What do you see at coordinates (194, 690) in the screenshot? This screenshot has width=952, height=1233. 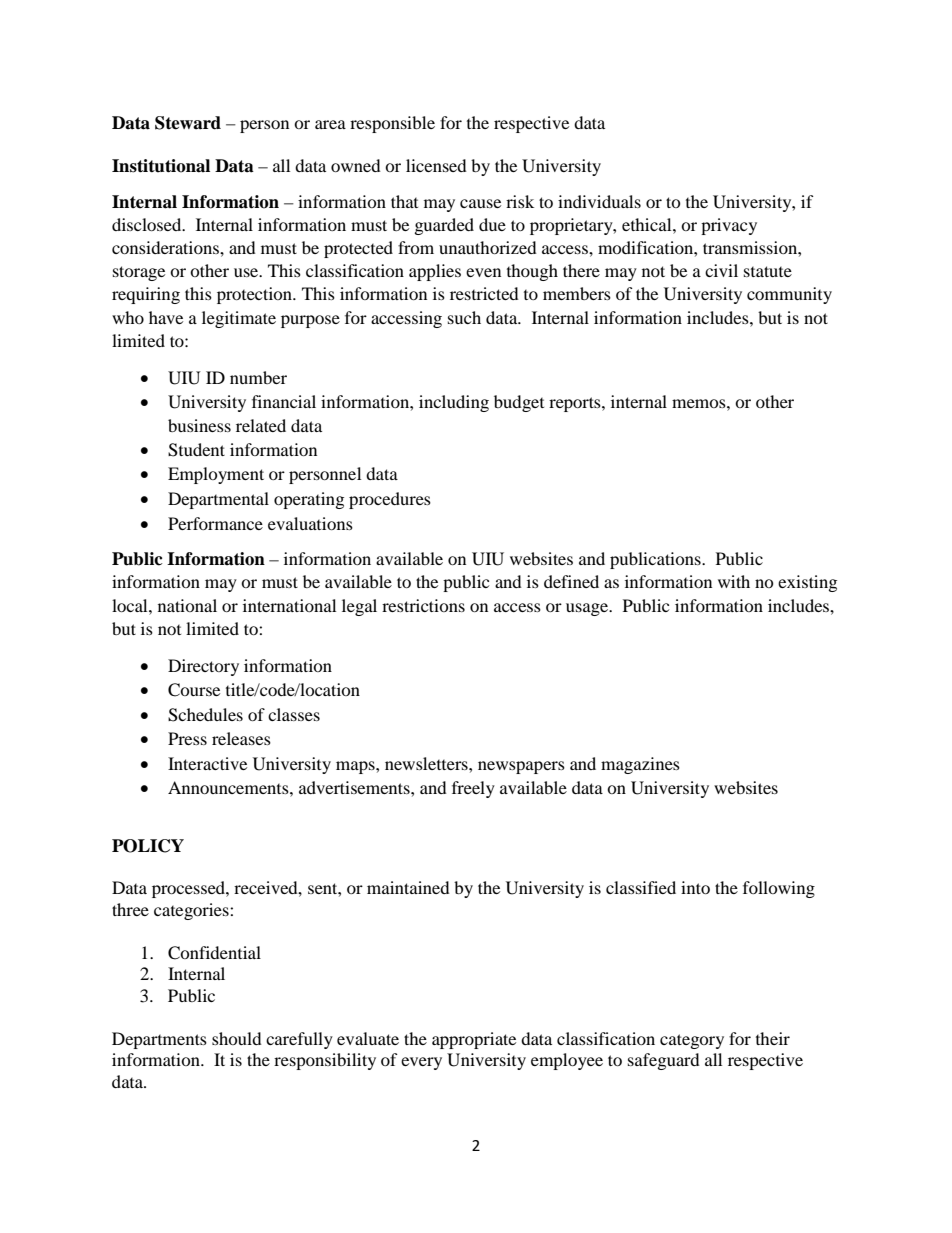 I see `Course` at bounding box center [194, 690].
